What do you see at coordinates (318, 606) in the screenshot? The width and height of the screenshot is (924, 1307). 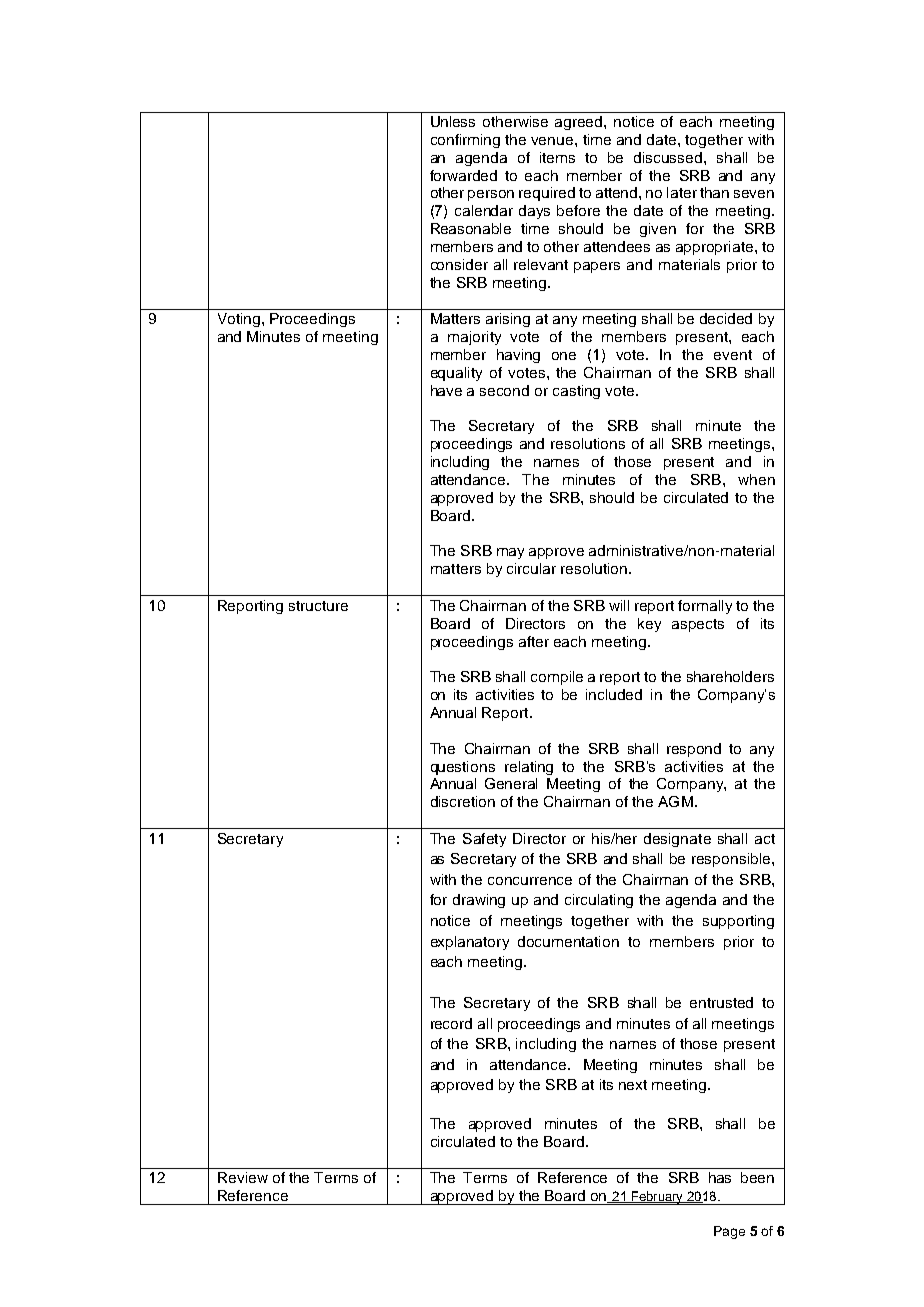 I see `structure` at bounding box center [318, 606].
